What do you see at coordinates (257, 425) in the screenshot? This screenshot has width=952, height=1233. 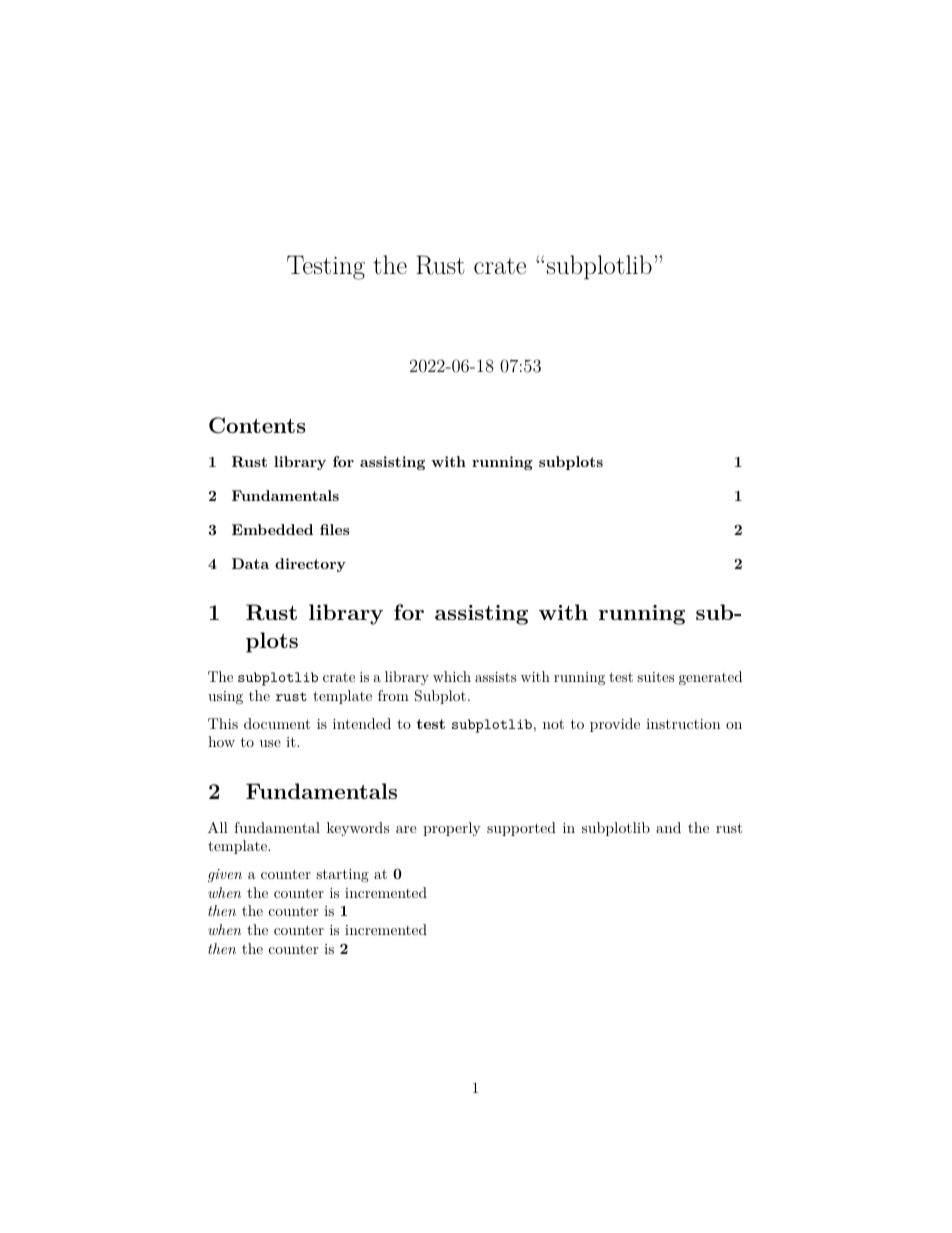 I see `Contents` at bounding box center [257, 425].
